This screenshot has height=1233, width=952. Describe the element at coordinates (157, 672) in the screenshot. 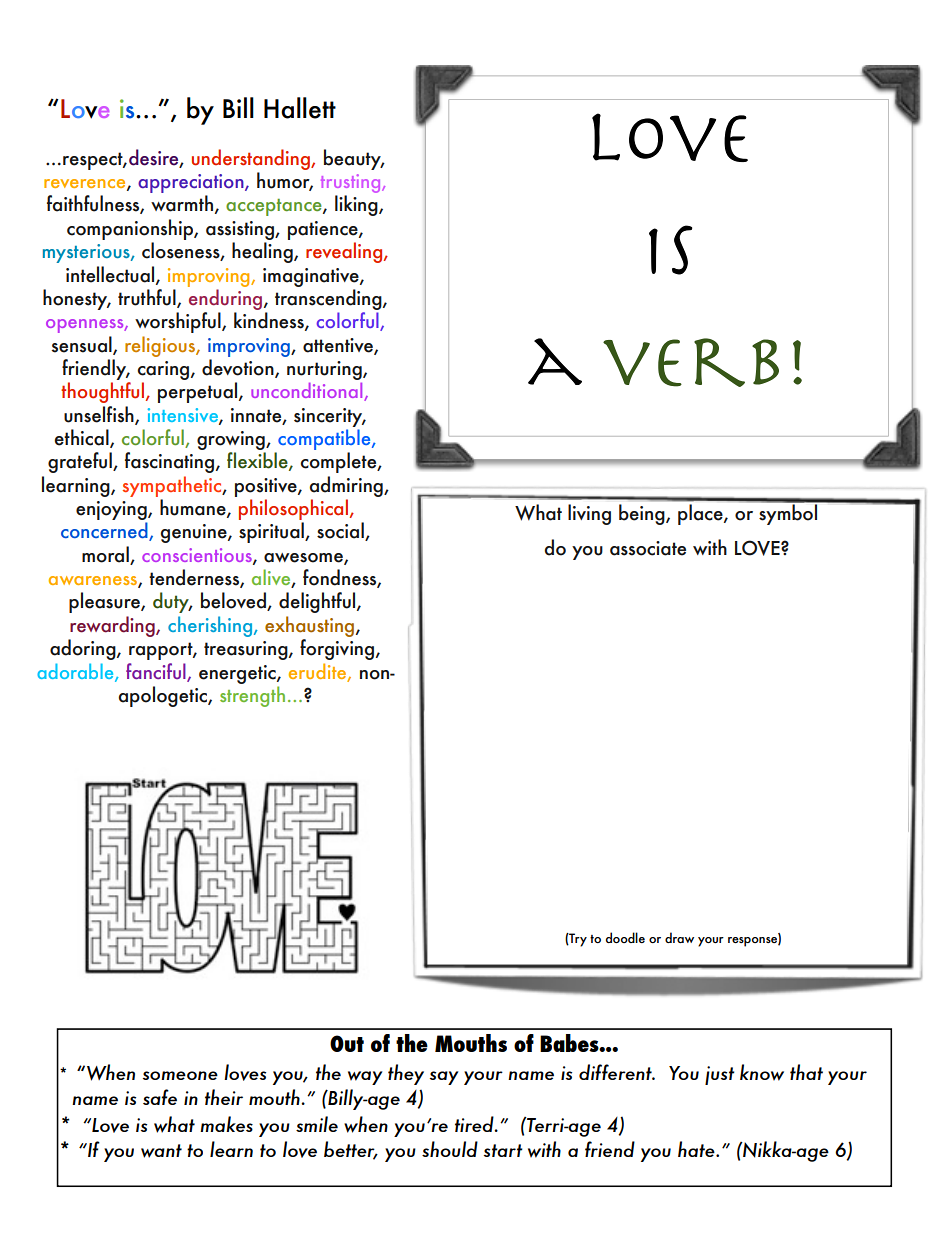

I see `fanciful` at that location.
